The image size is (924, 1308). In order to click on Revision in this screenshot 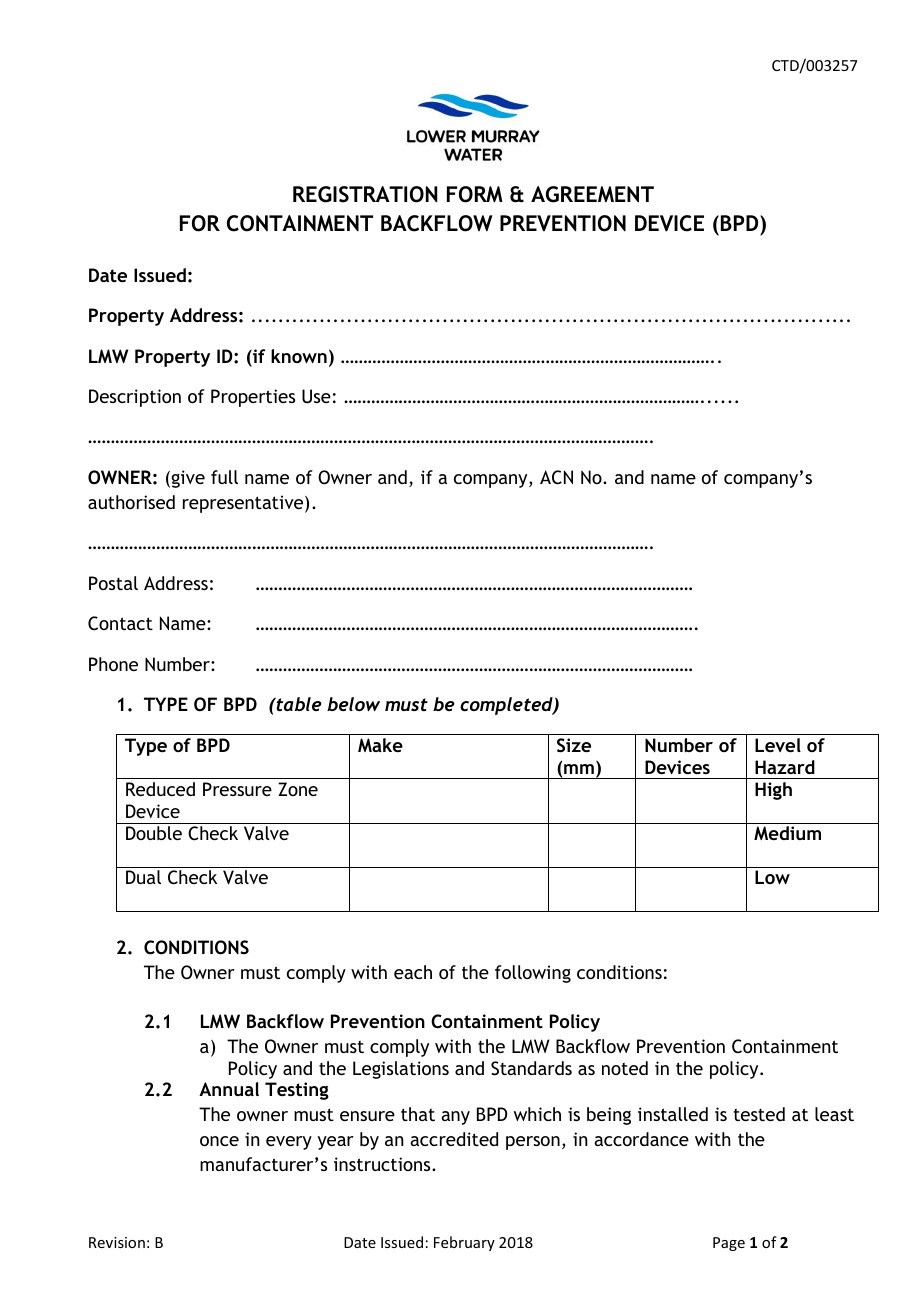, I will do `click(117, 1242)`.
